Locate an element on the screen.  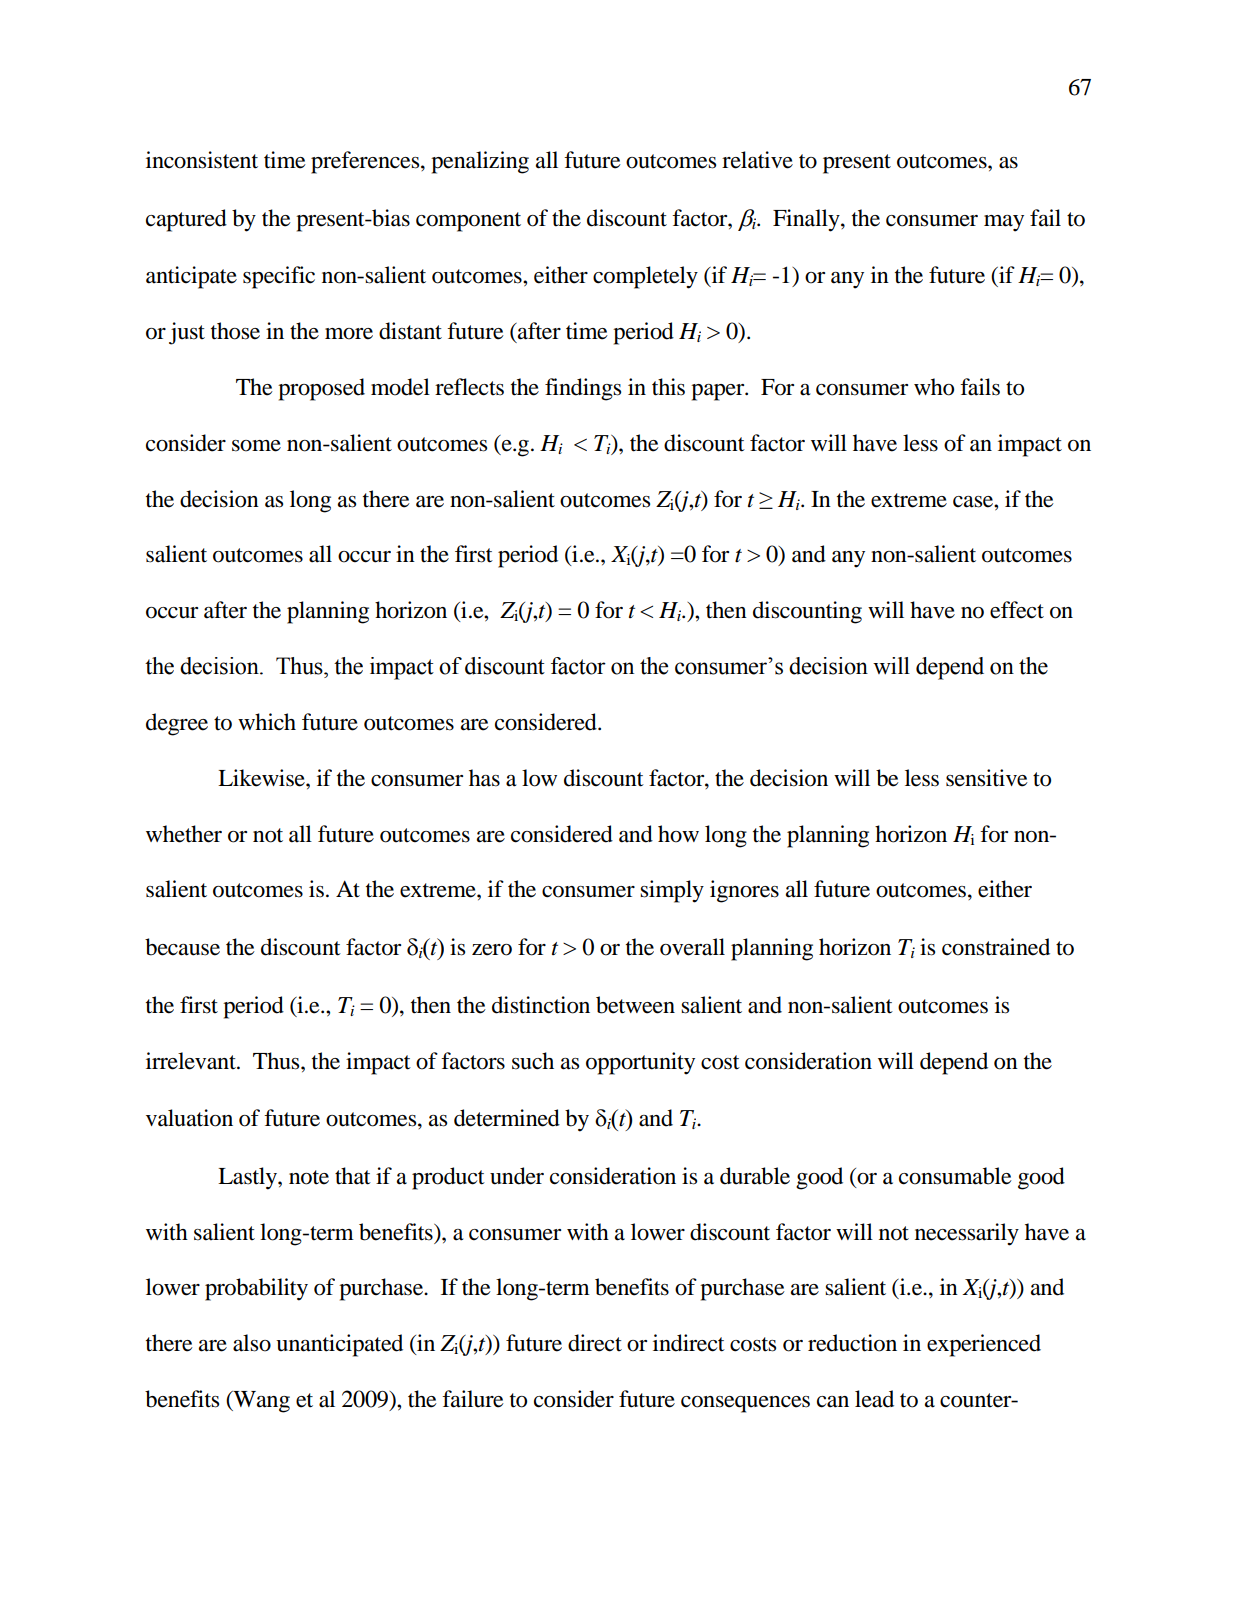
consequences is located at coordinates (745, 1404).
